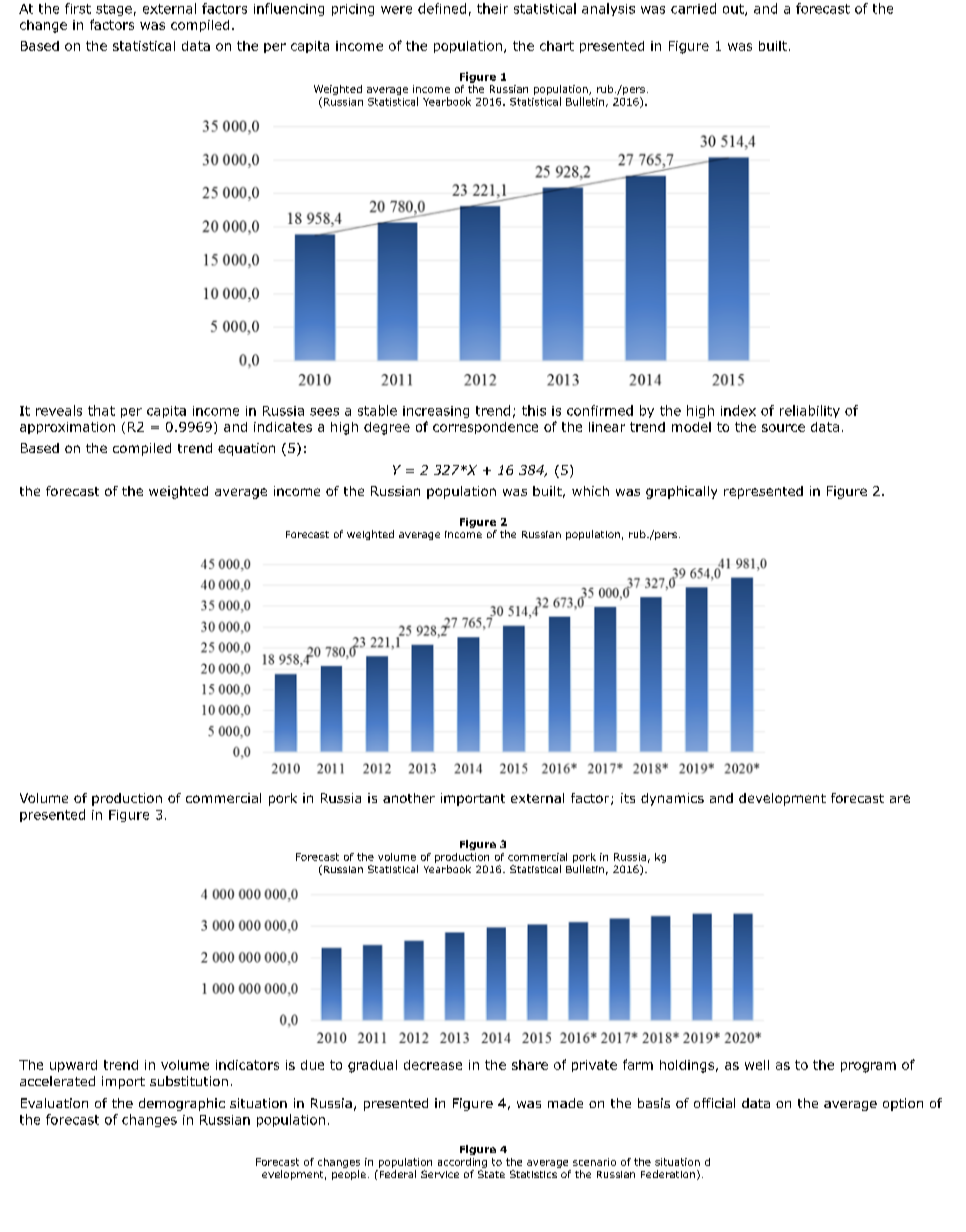 Image resolution: width=966 pixels, height=1232 pixels. What do you see at coordinates (672, 799) in the screenshot?
I see `dynamics` at bounding box center [672, 799].
